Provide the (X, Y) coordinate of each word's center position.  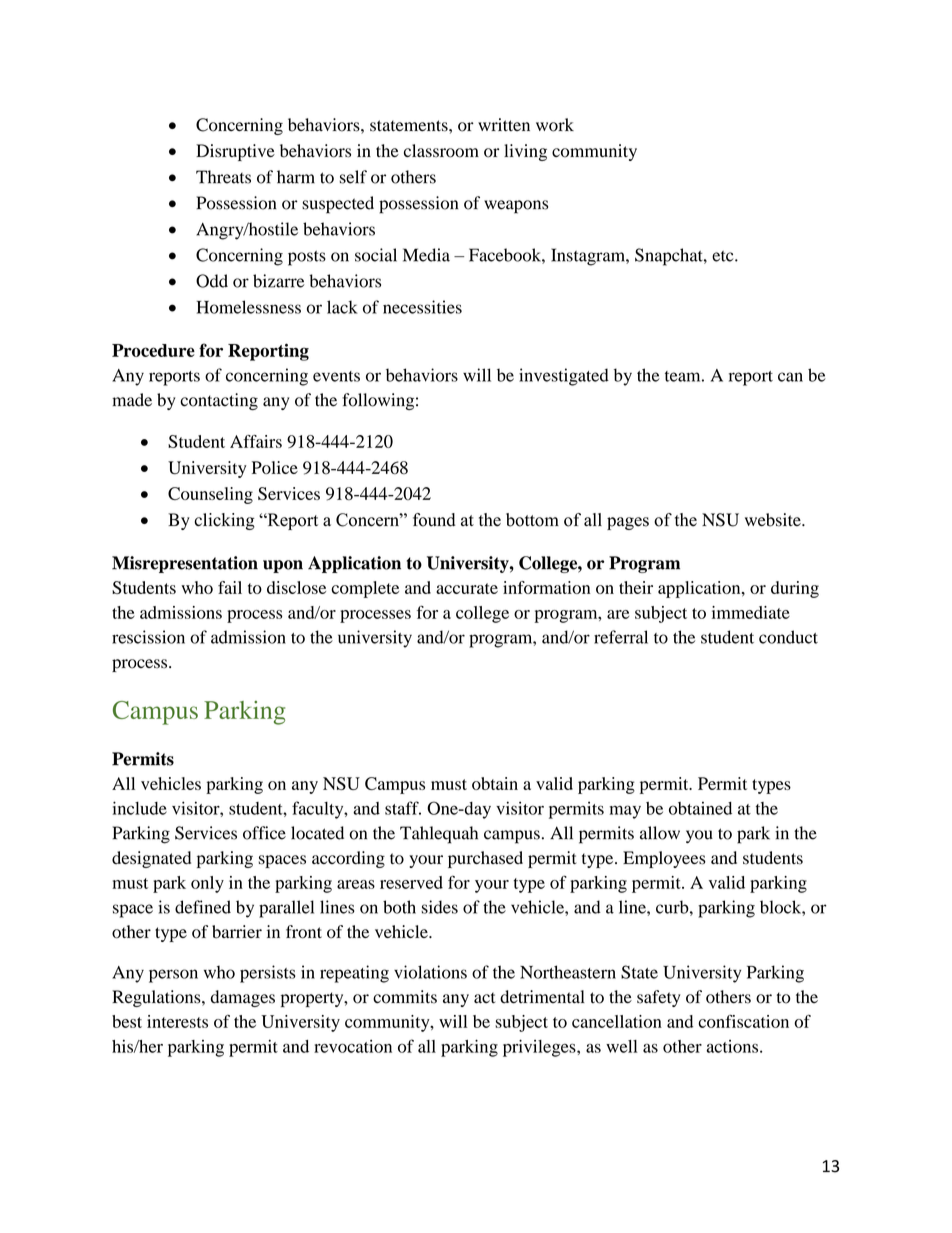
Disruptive (235, 152)
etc (724, 256)
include (140, 808)
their (636, 587)
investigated (564, 377)
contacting (219, 401)
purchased (485, 859)
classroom (441, 151)
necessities (422, 307)
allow (660, 833)
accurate (467, 588)
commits (405, 997)
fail (230, 587)
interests (177, 1021)
